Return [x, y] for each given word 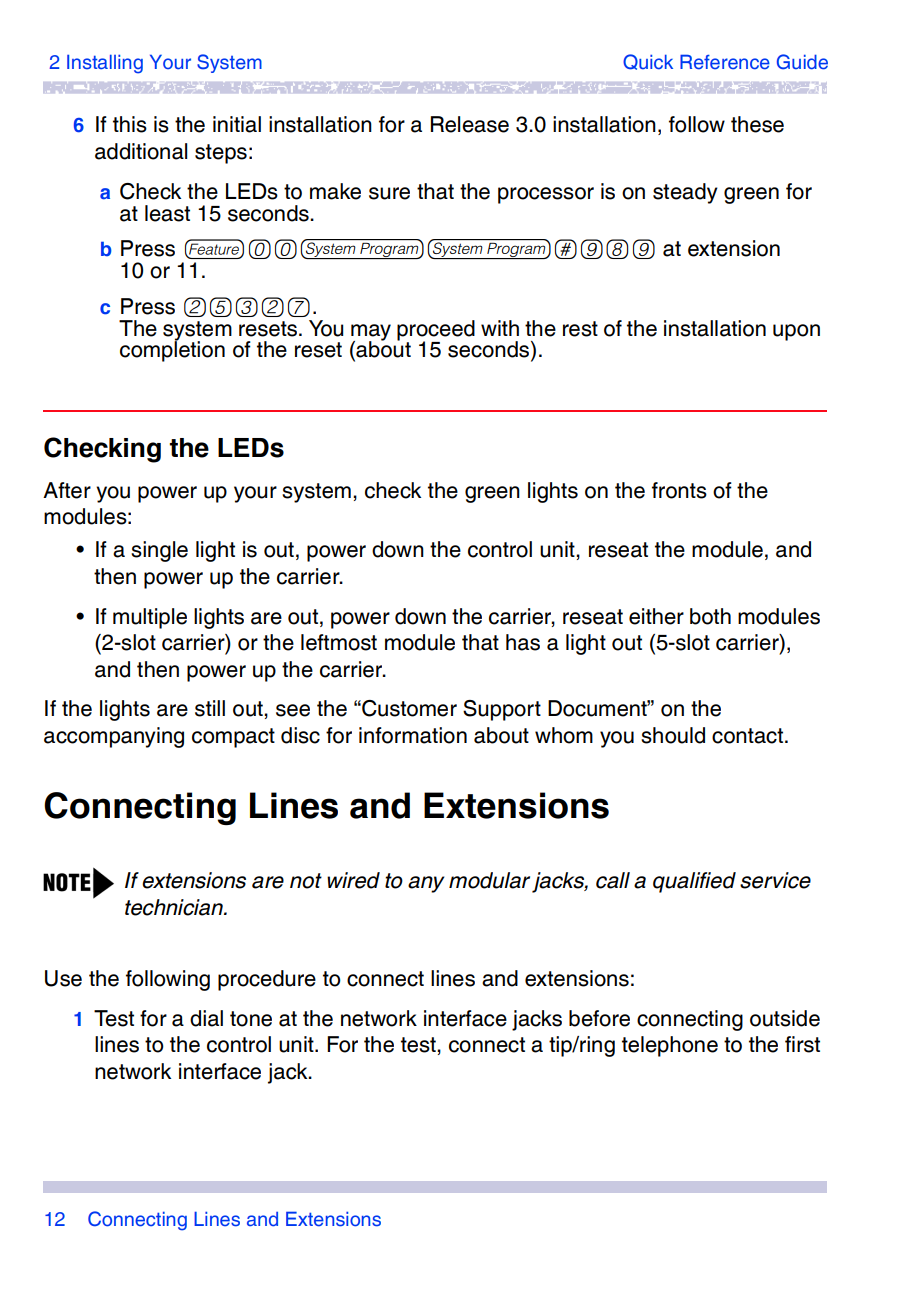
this [130, 124]
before [599, 1018]
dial [206, 1018]
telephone [670, 1046]
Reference [725, 62]
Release [470, 124]
